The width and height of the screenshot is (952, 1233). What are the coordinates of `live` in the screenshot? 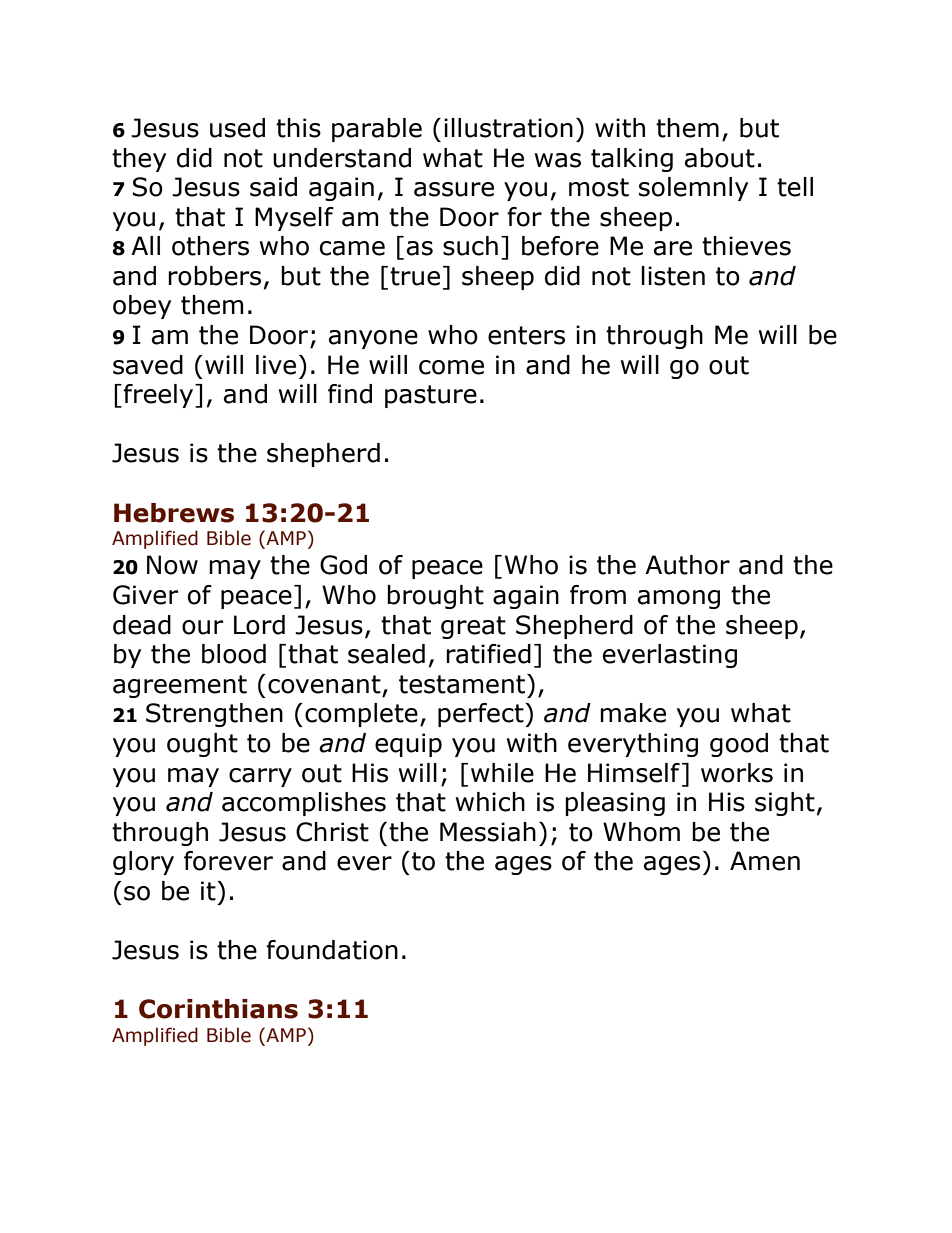 It's located at (276, 365).
